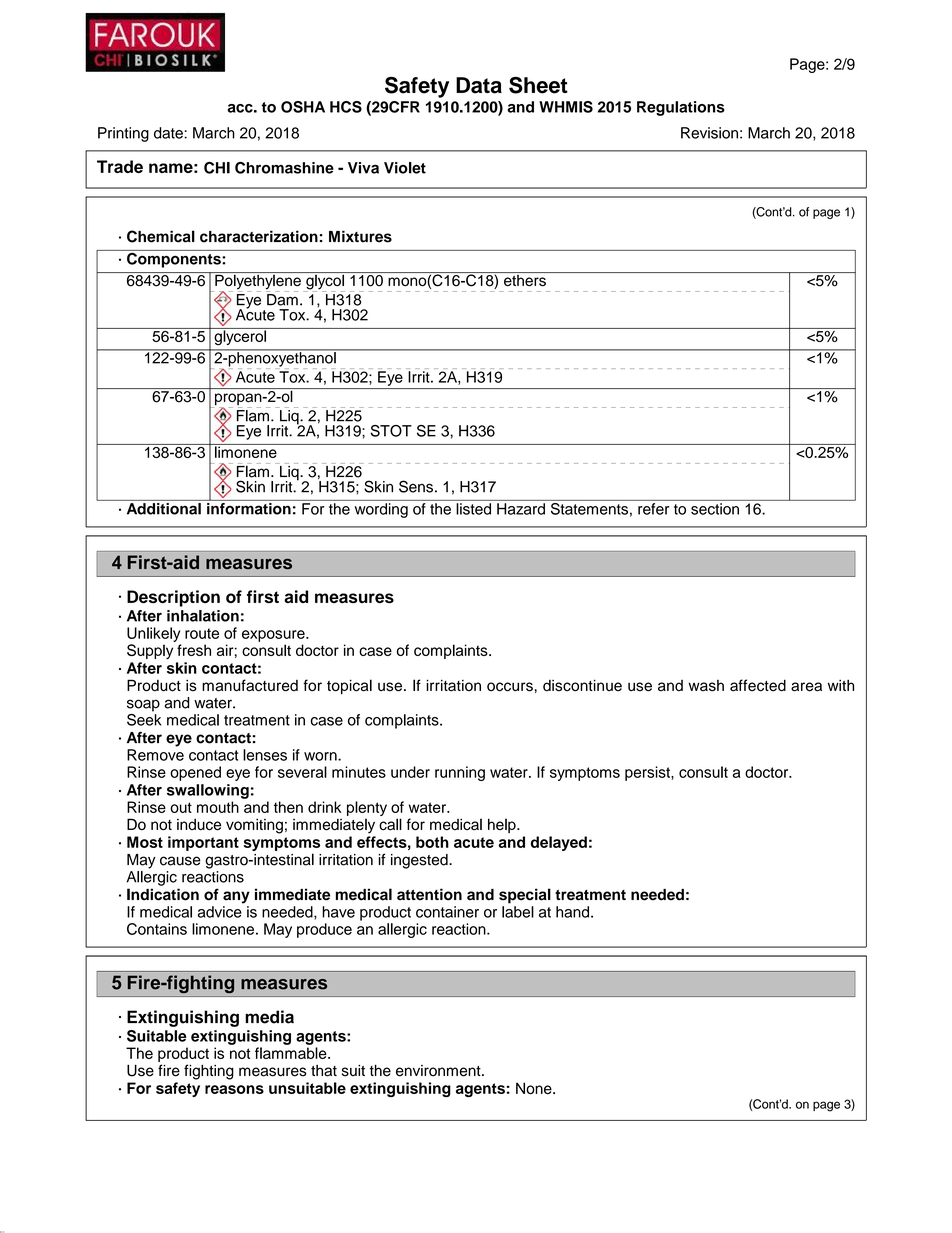  I want to click on help, so click(503, 825).
